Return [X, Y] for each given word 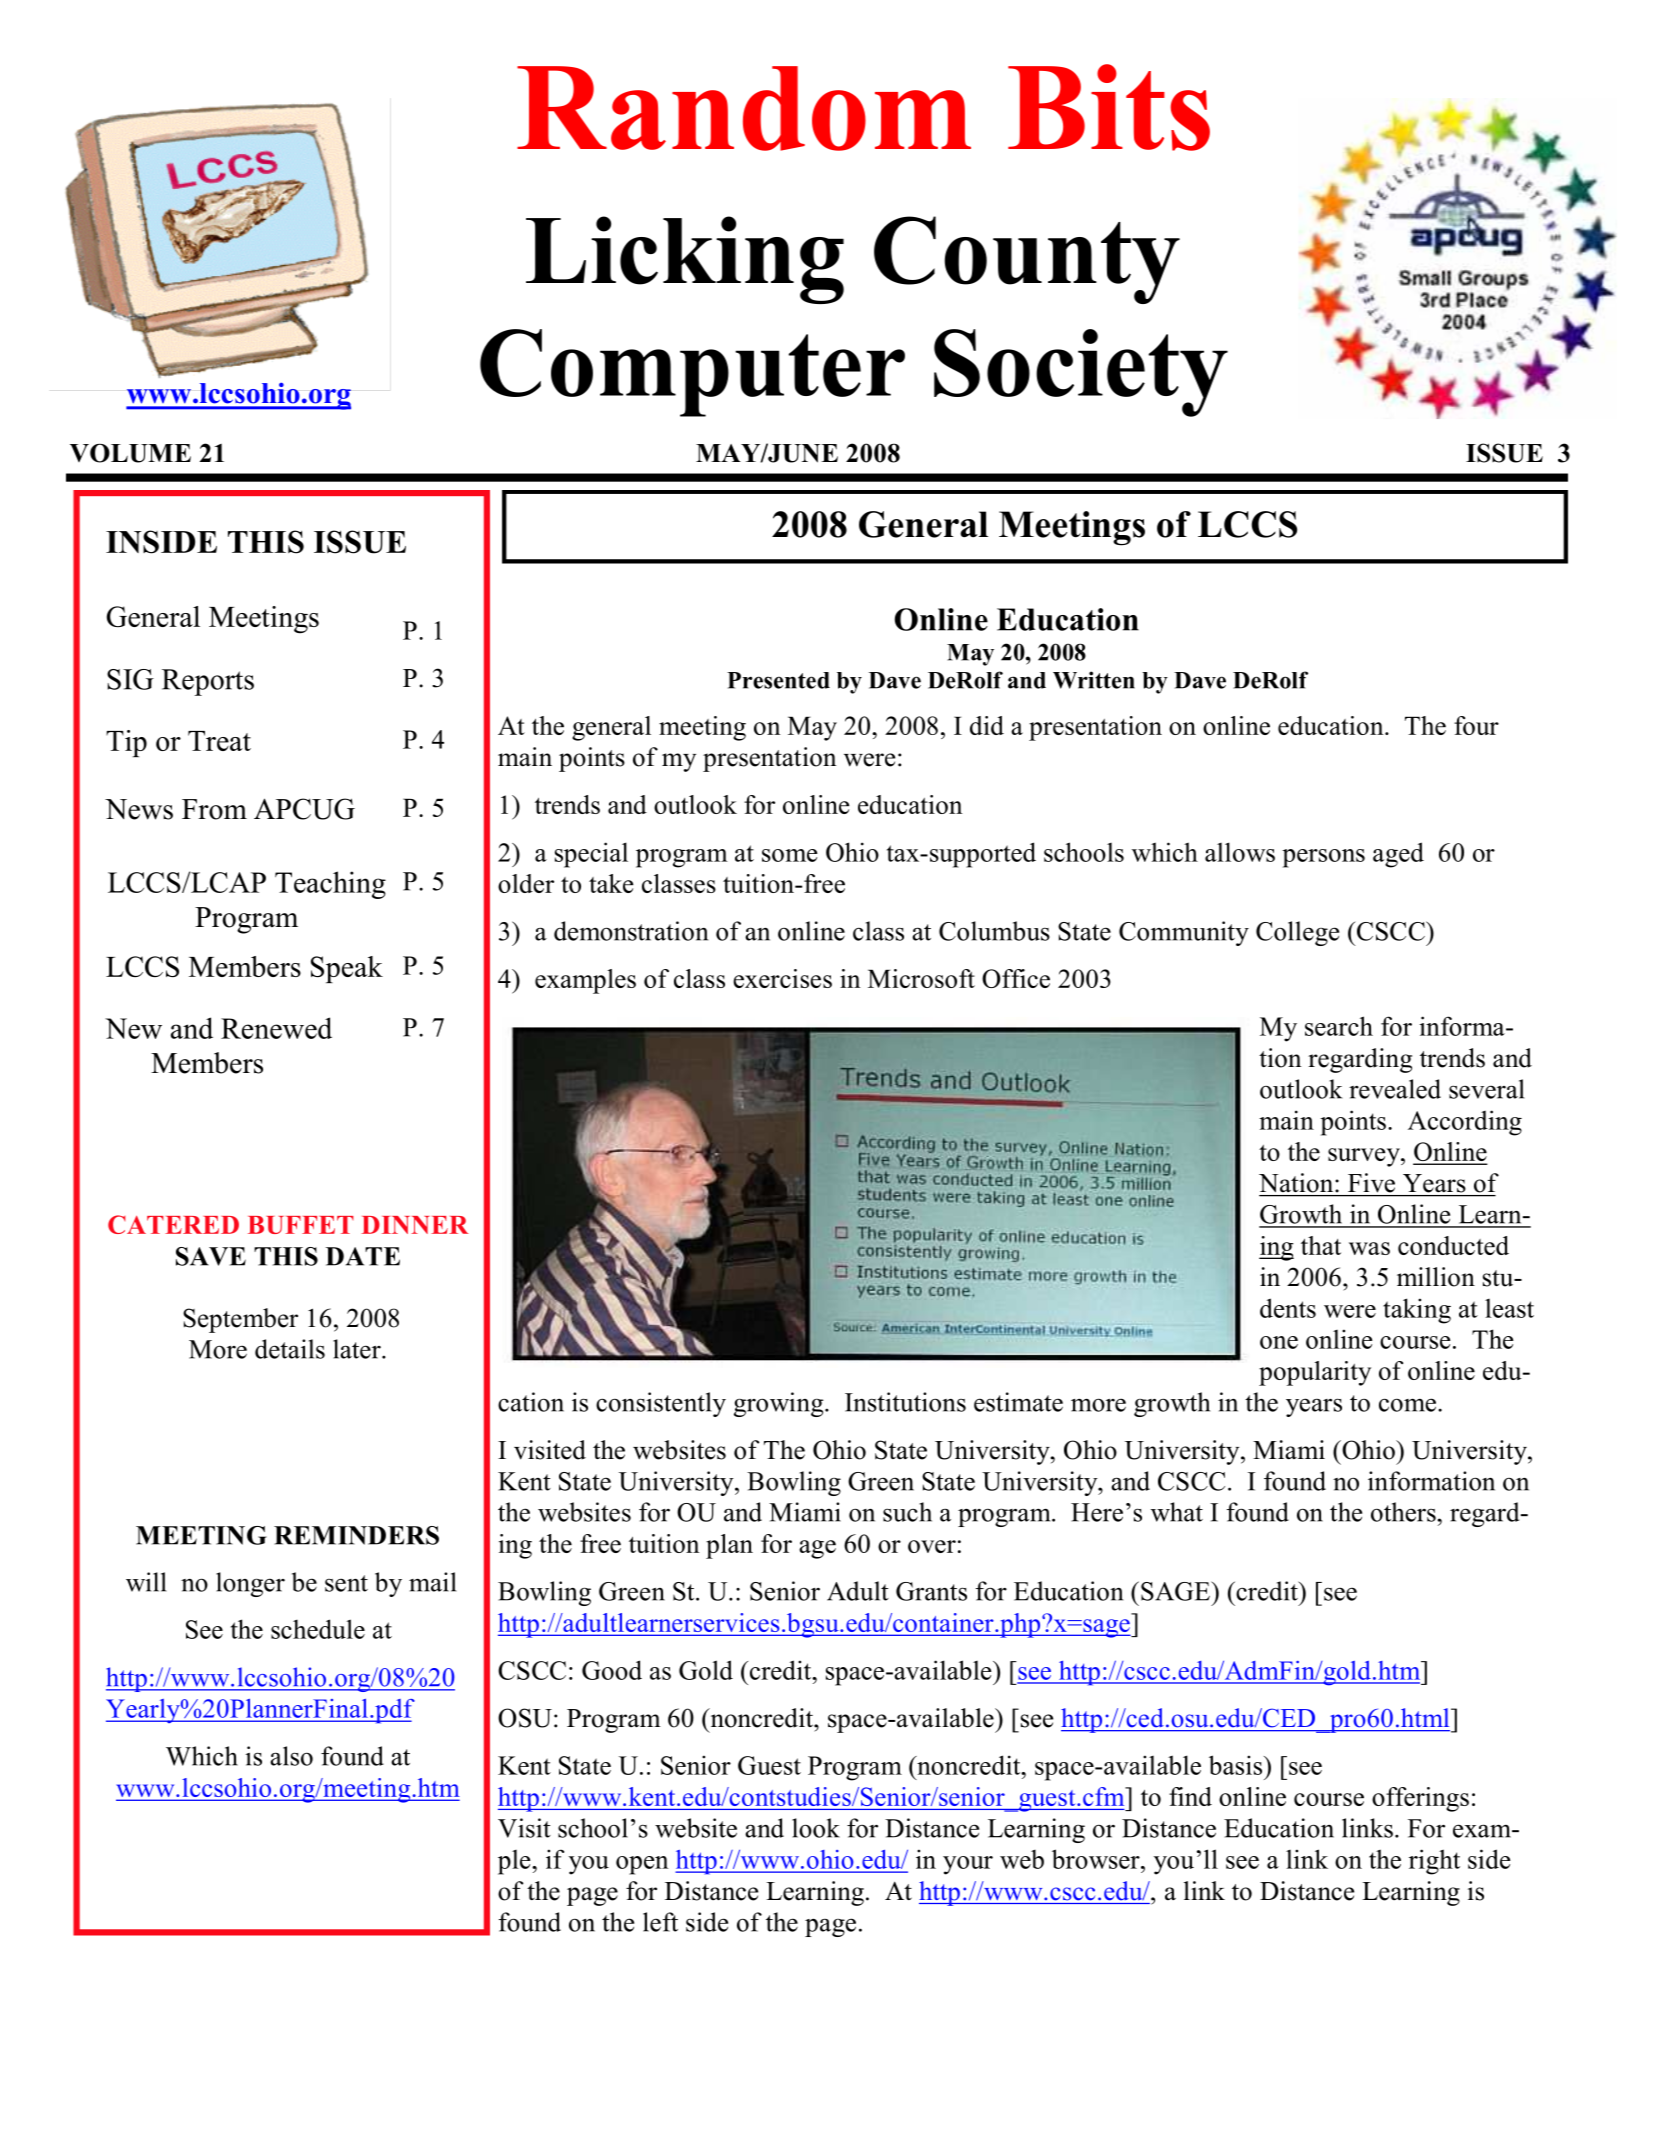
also [291, 1756]
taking [1417, 1311]
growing [780, 1404]
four [1476, 725]
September [240, 1320]
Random [744, 108]
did [987, 725]
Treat [219, 741]
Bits [1109, 107]
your [968, 1865]
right [1434, 1862]
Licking [685, 260]
